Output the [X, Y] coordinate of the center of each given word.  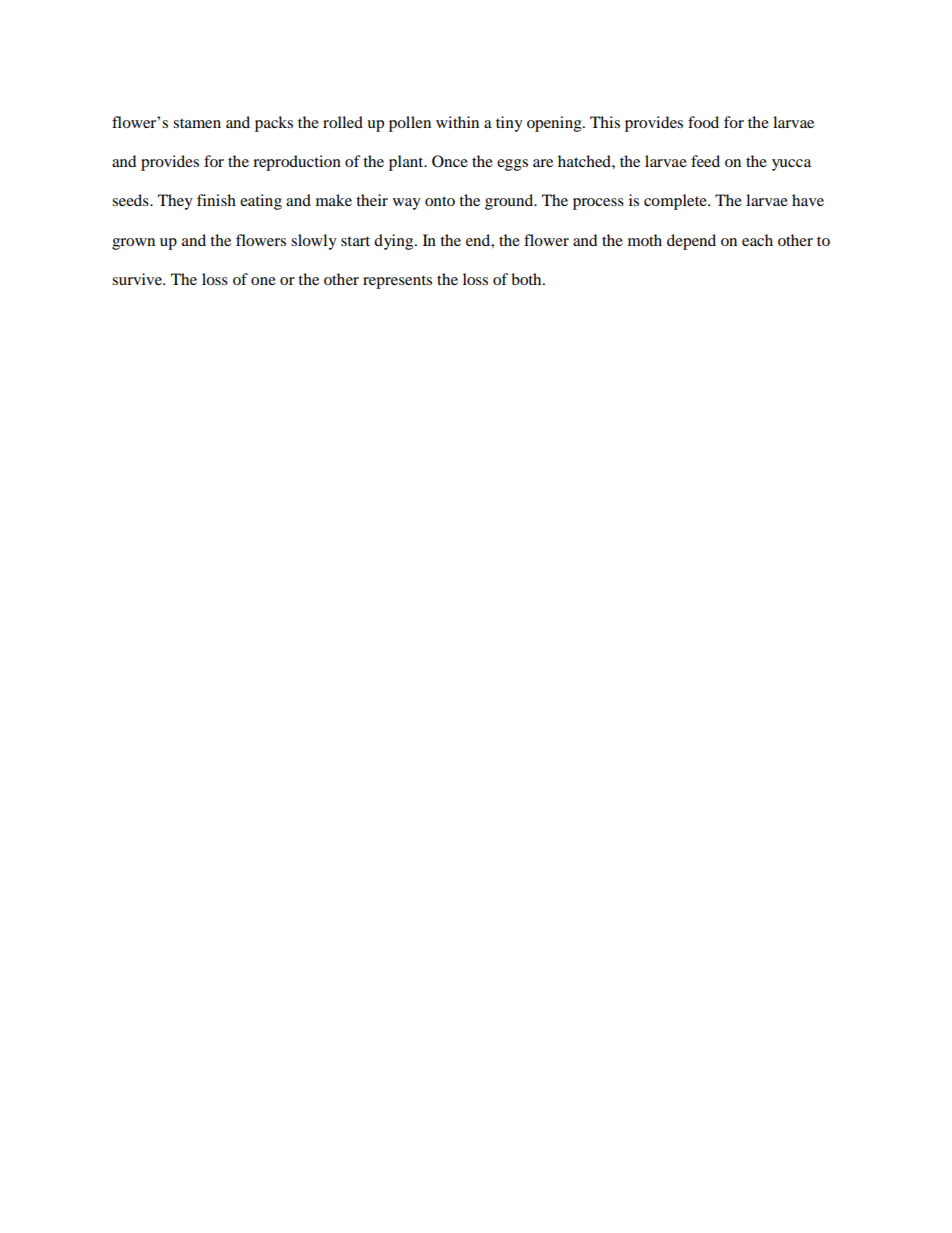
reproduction [297, 163]
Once [450, 161]
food [703, 122]
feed [705, 161]
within [457, 122]
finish [216, 200]
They [175, 202]
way [407, 204]
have [808, 200]
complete [676, 202]
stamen [197, 123]
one [263, 281]
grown [133, 244]
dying [395, 242]
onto [440, 201]
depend [691, 242]
